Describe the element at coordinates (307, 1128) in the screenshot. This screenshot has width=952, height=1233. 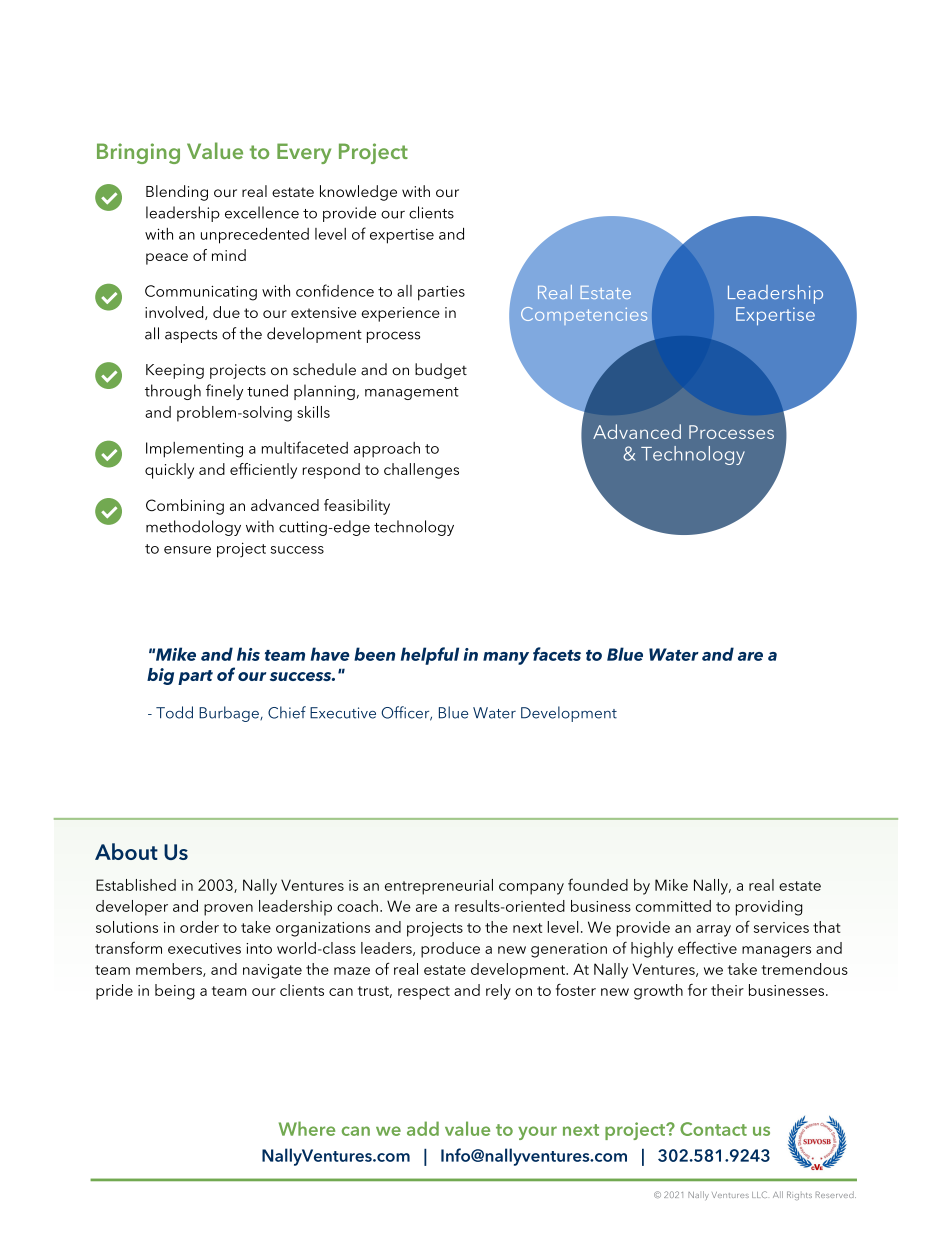
I see `Where` at that location.
